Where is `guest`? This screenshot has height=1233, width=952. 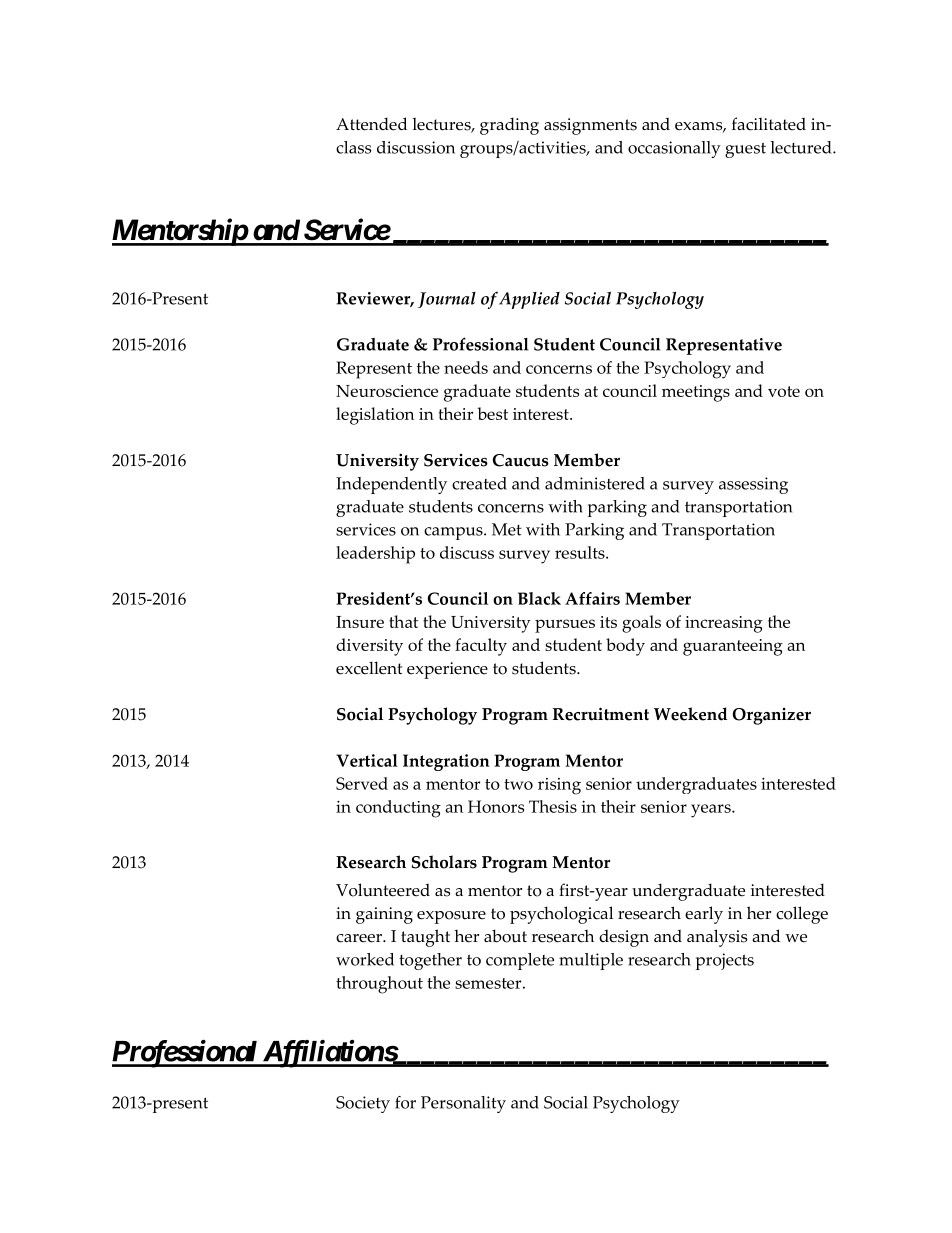 guest is located at coordinates (745, 150).
